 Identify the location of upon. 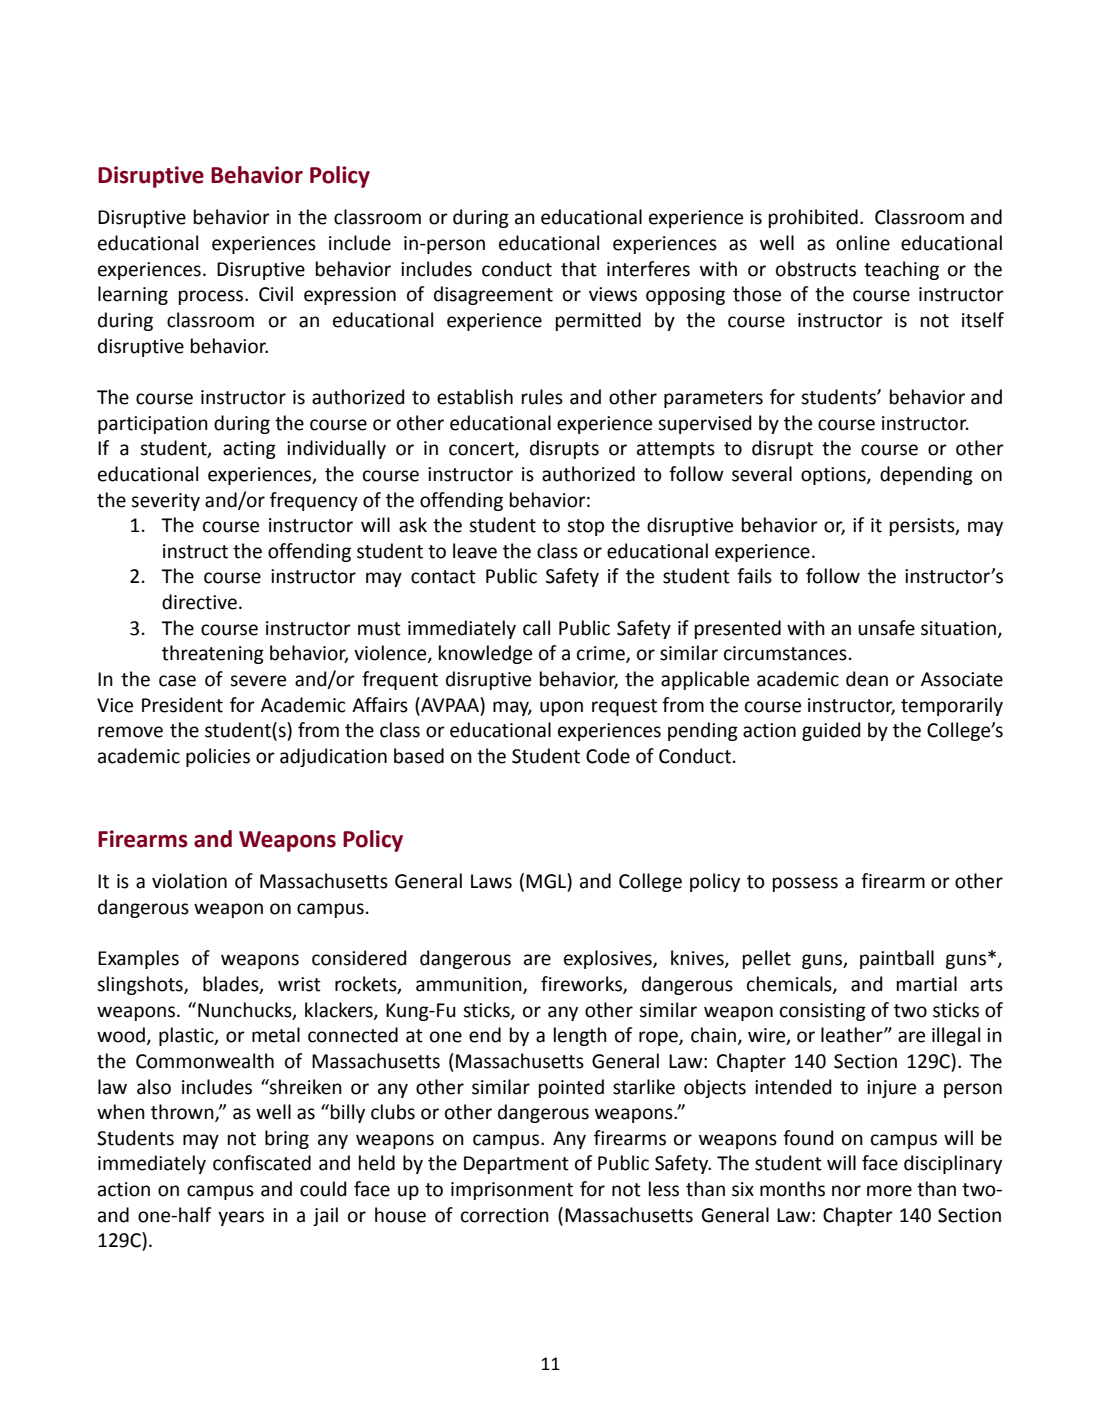
(561, 708).
